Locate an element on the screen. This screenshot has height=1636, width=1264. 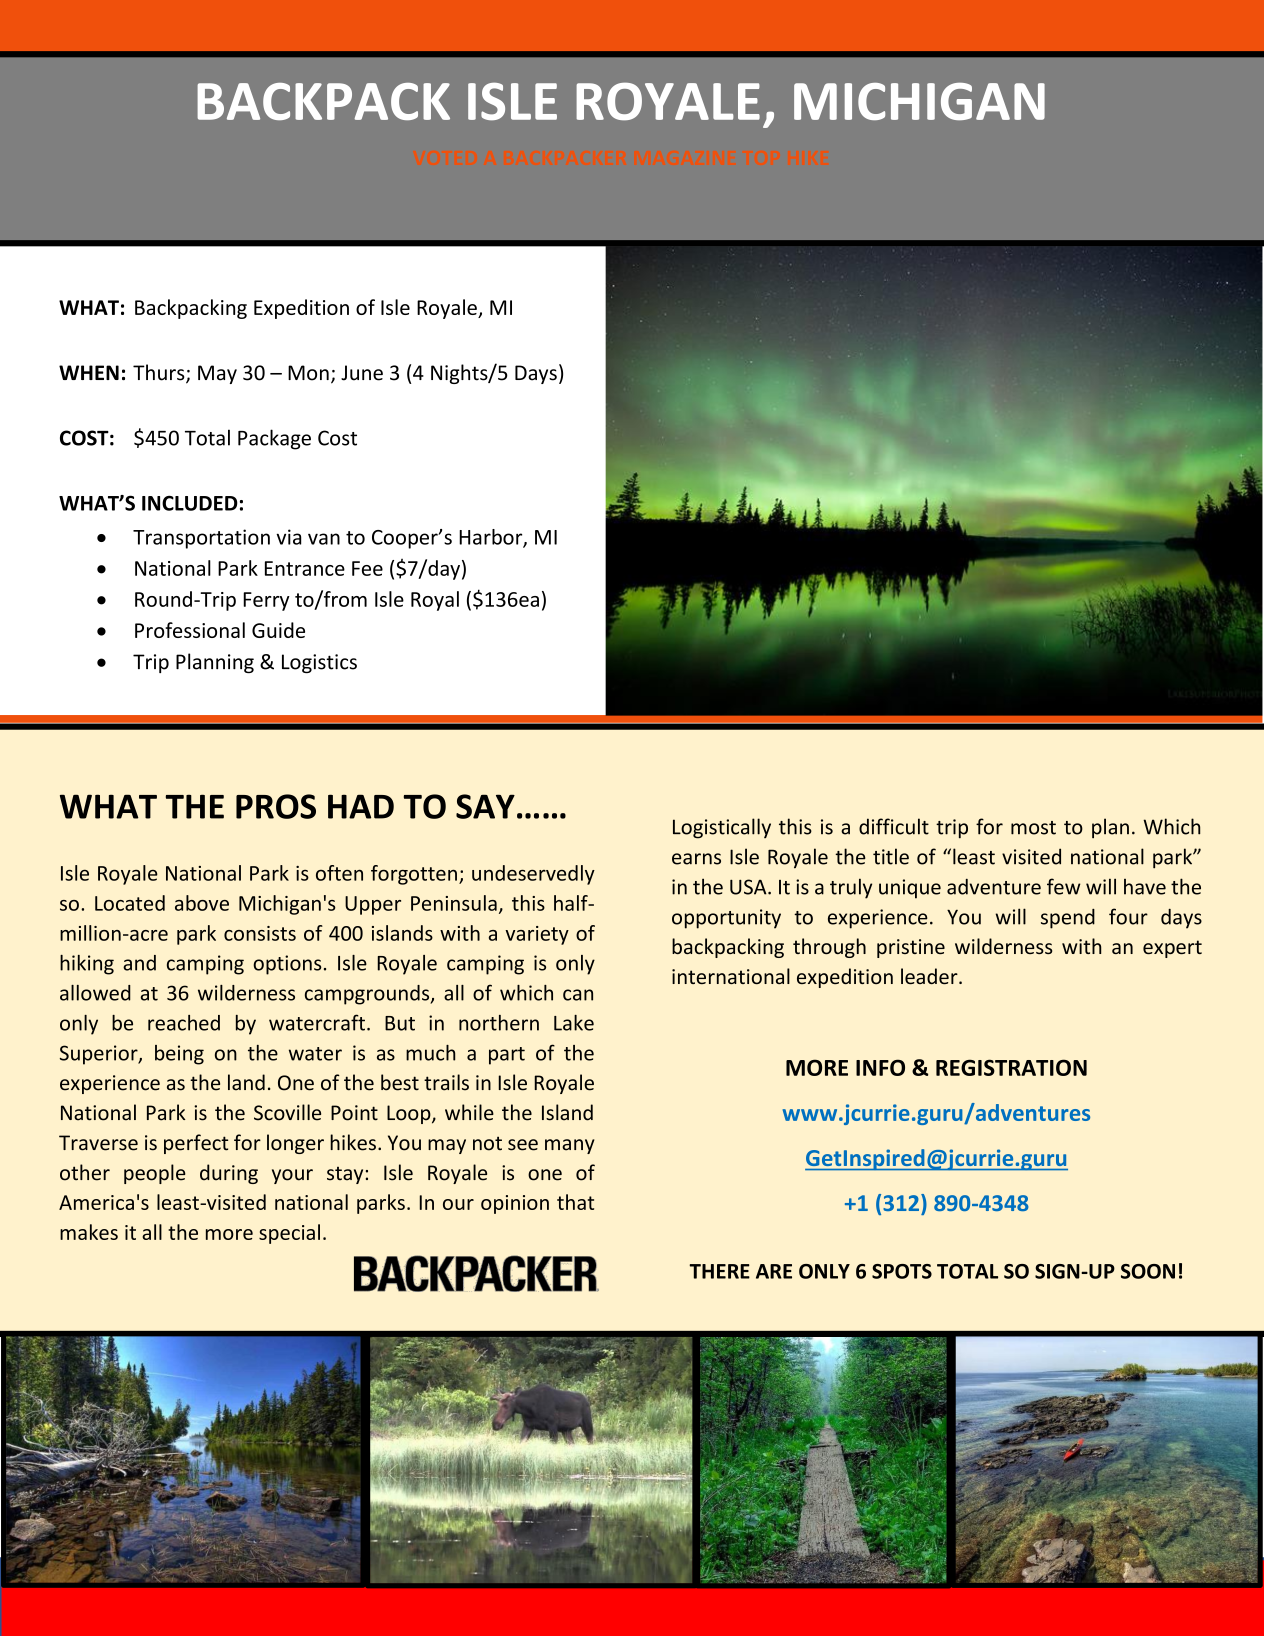
Mon is located at coordinates (308, 373).
